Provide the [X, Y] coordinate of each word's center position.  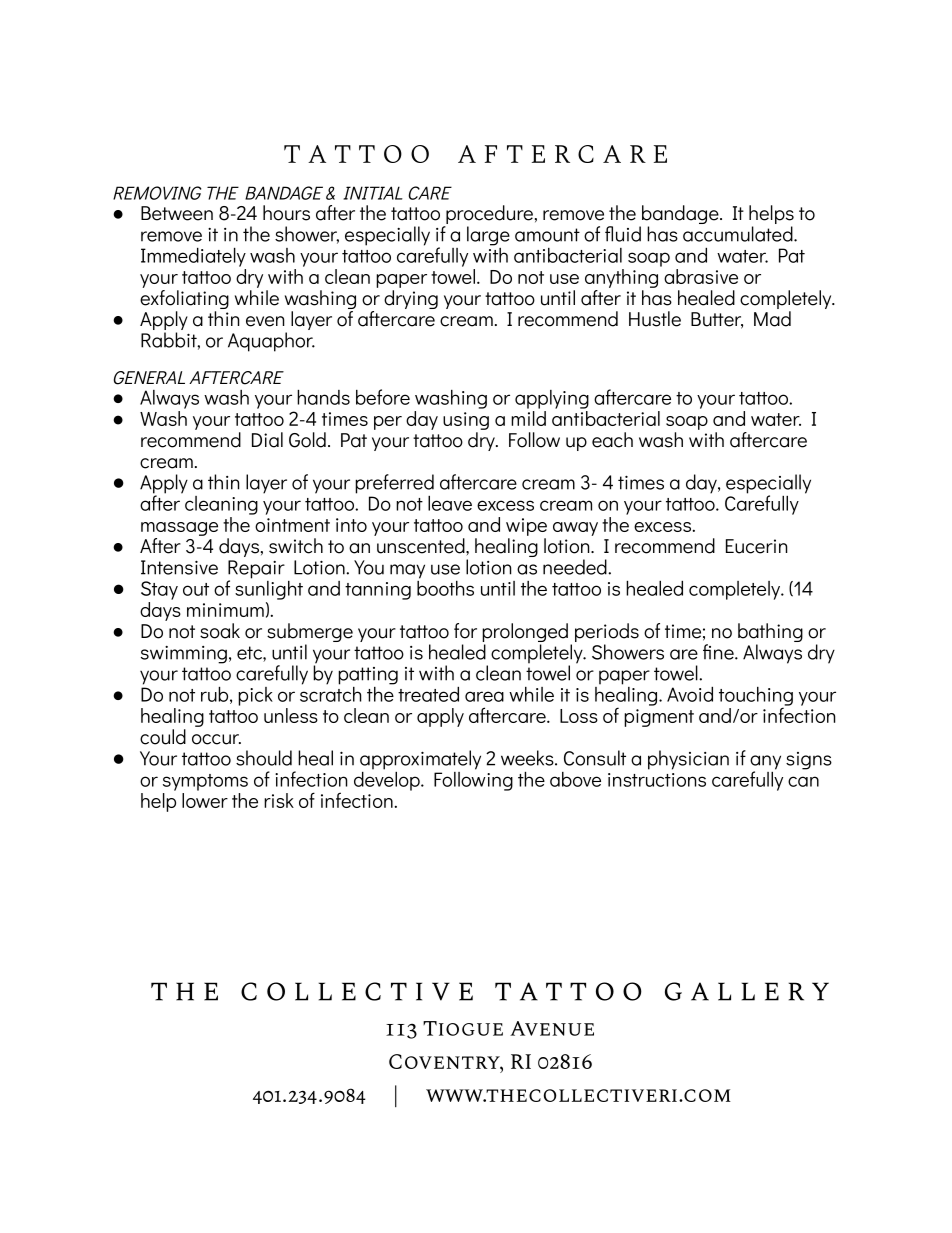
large [488, 236]
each [612, 440]
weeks [528, 758]
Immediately [193, 257]
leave [450, 503]
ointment [292, 525]
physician [688, 760]
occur [216, 739]
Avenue [552, 1028]
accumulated [739, 234]
